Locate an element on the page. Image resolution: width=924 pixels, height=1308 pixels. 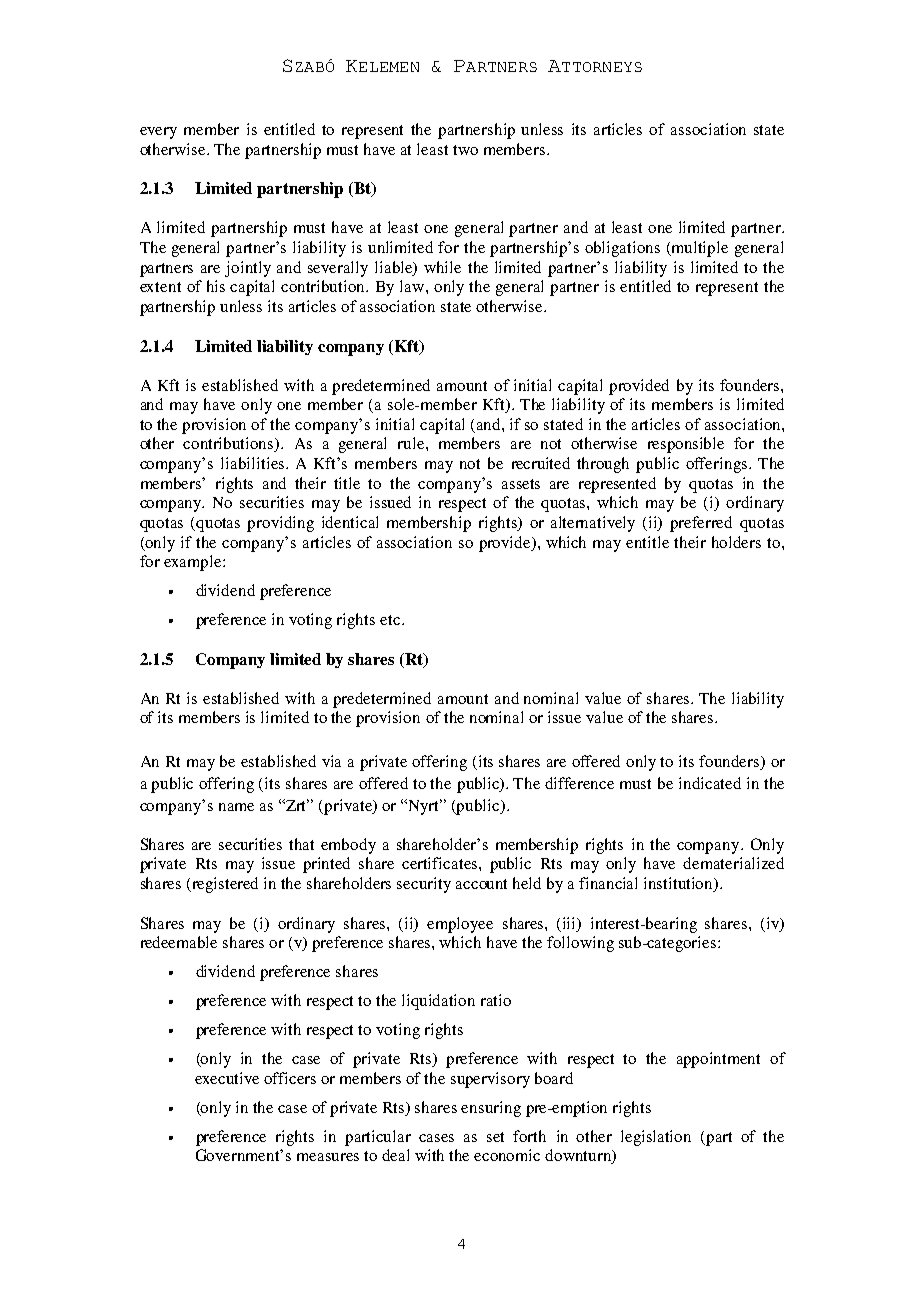
two is located at coordinates (465, 150).
